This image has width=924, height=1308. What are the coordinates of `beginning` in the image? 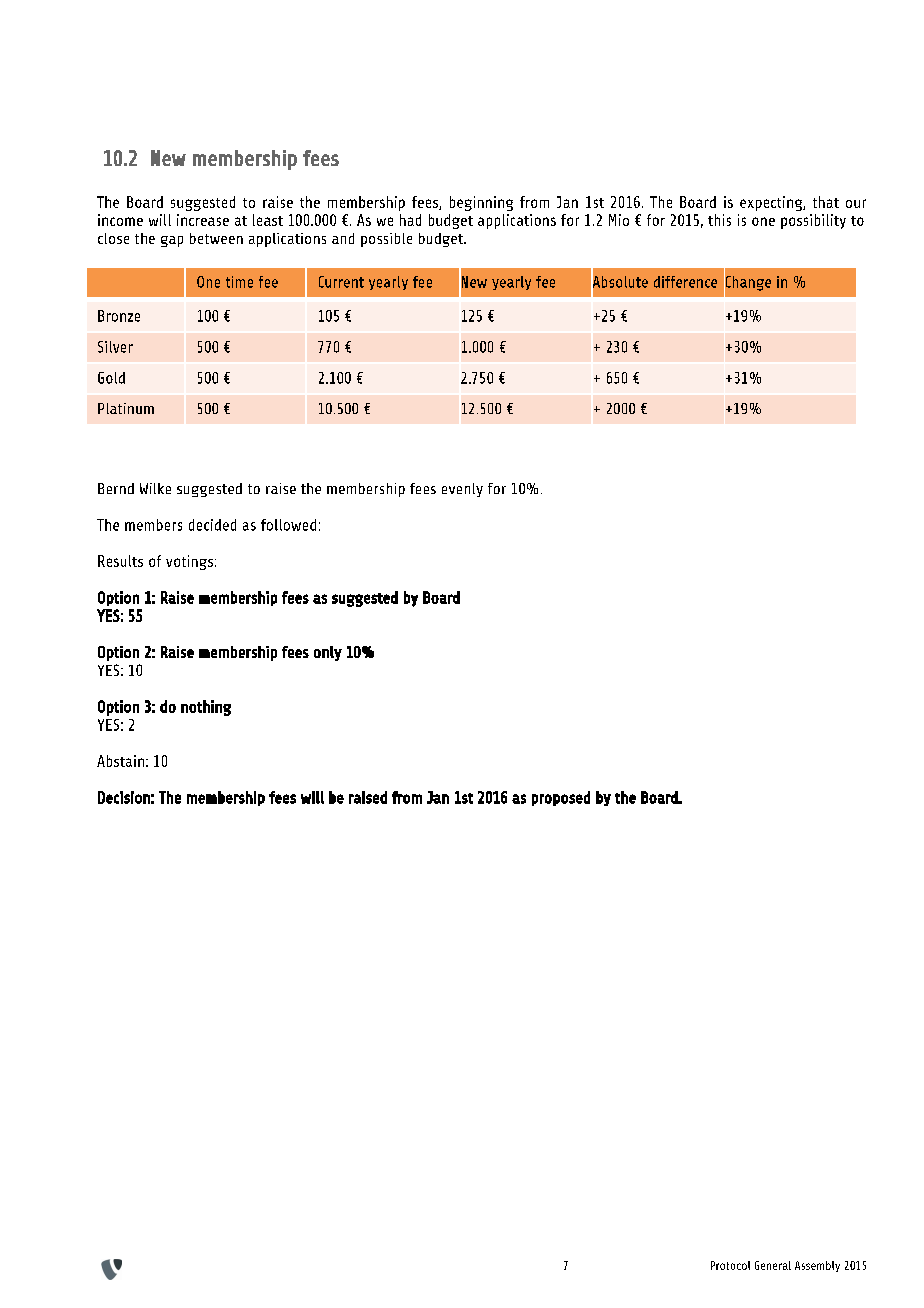 It's located at (481, 203).
